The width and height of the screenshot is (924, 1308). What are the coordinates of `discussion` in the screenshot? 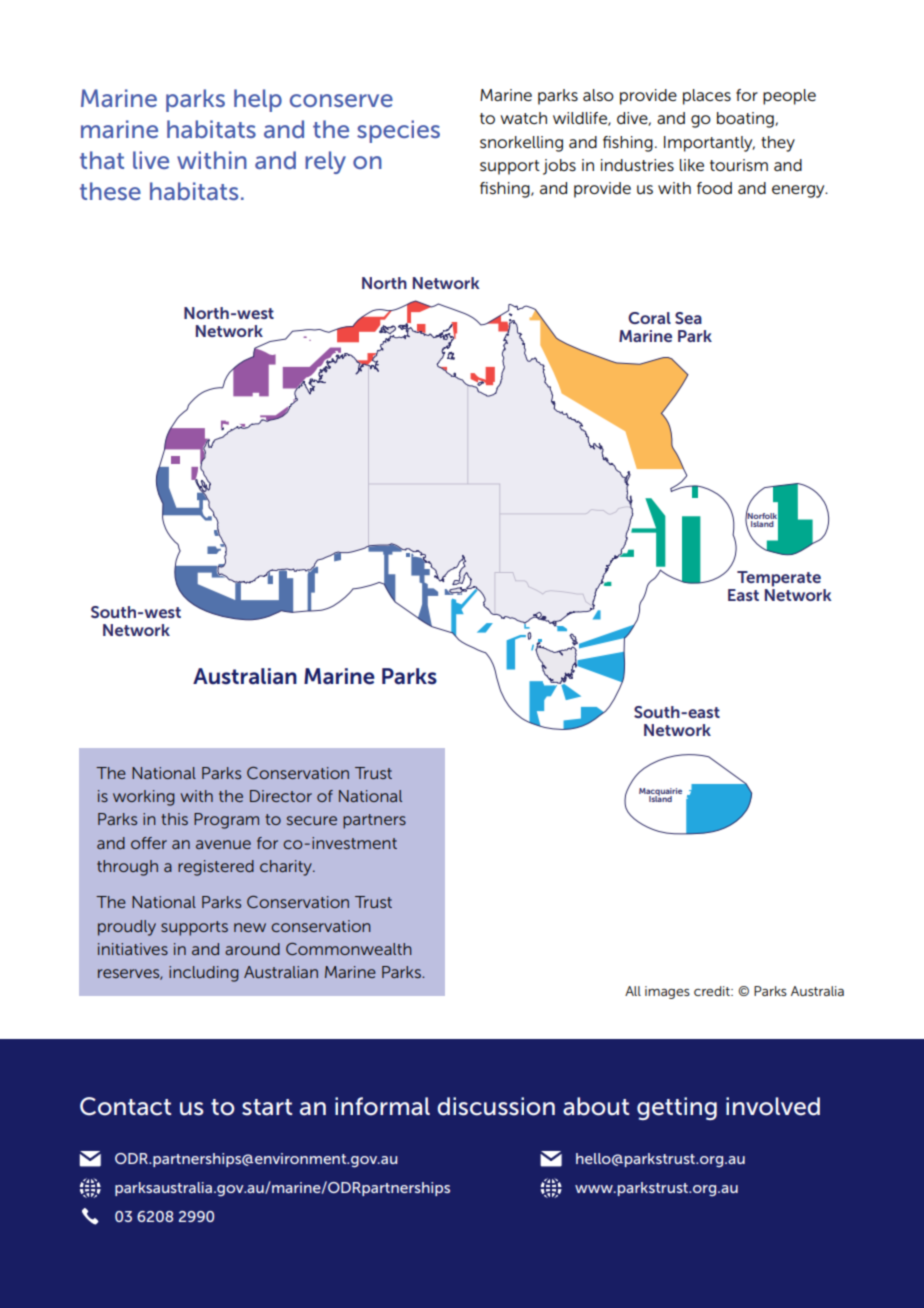 It's located at (496, 1106).
